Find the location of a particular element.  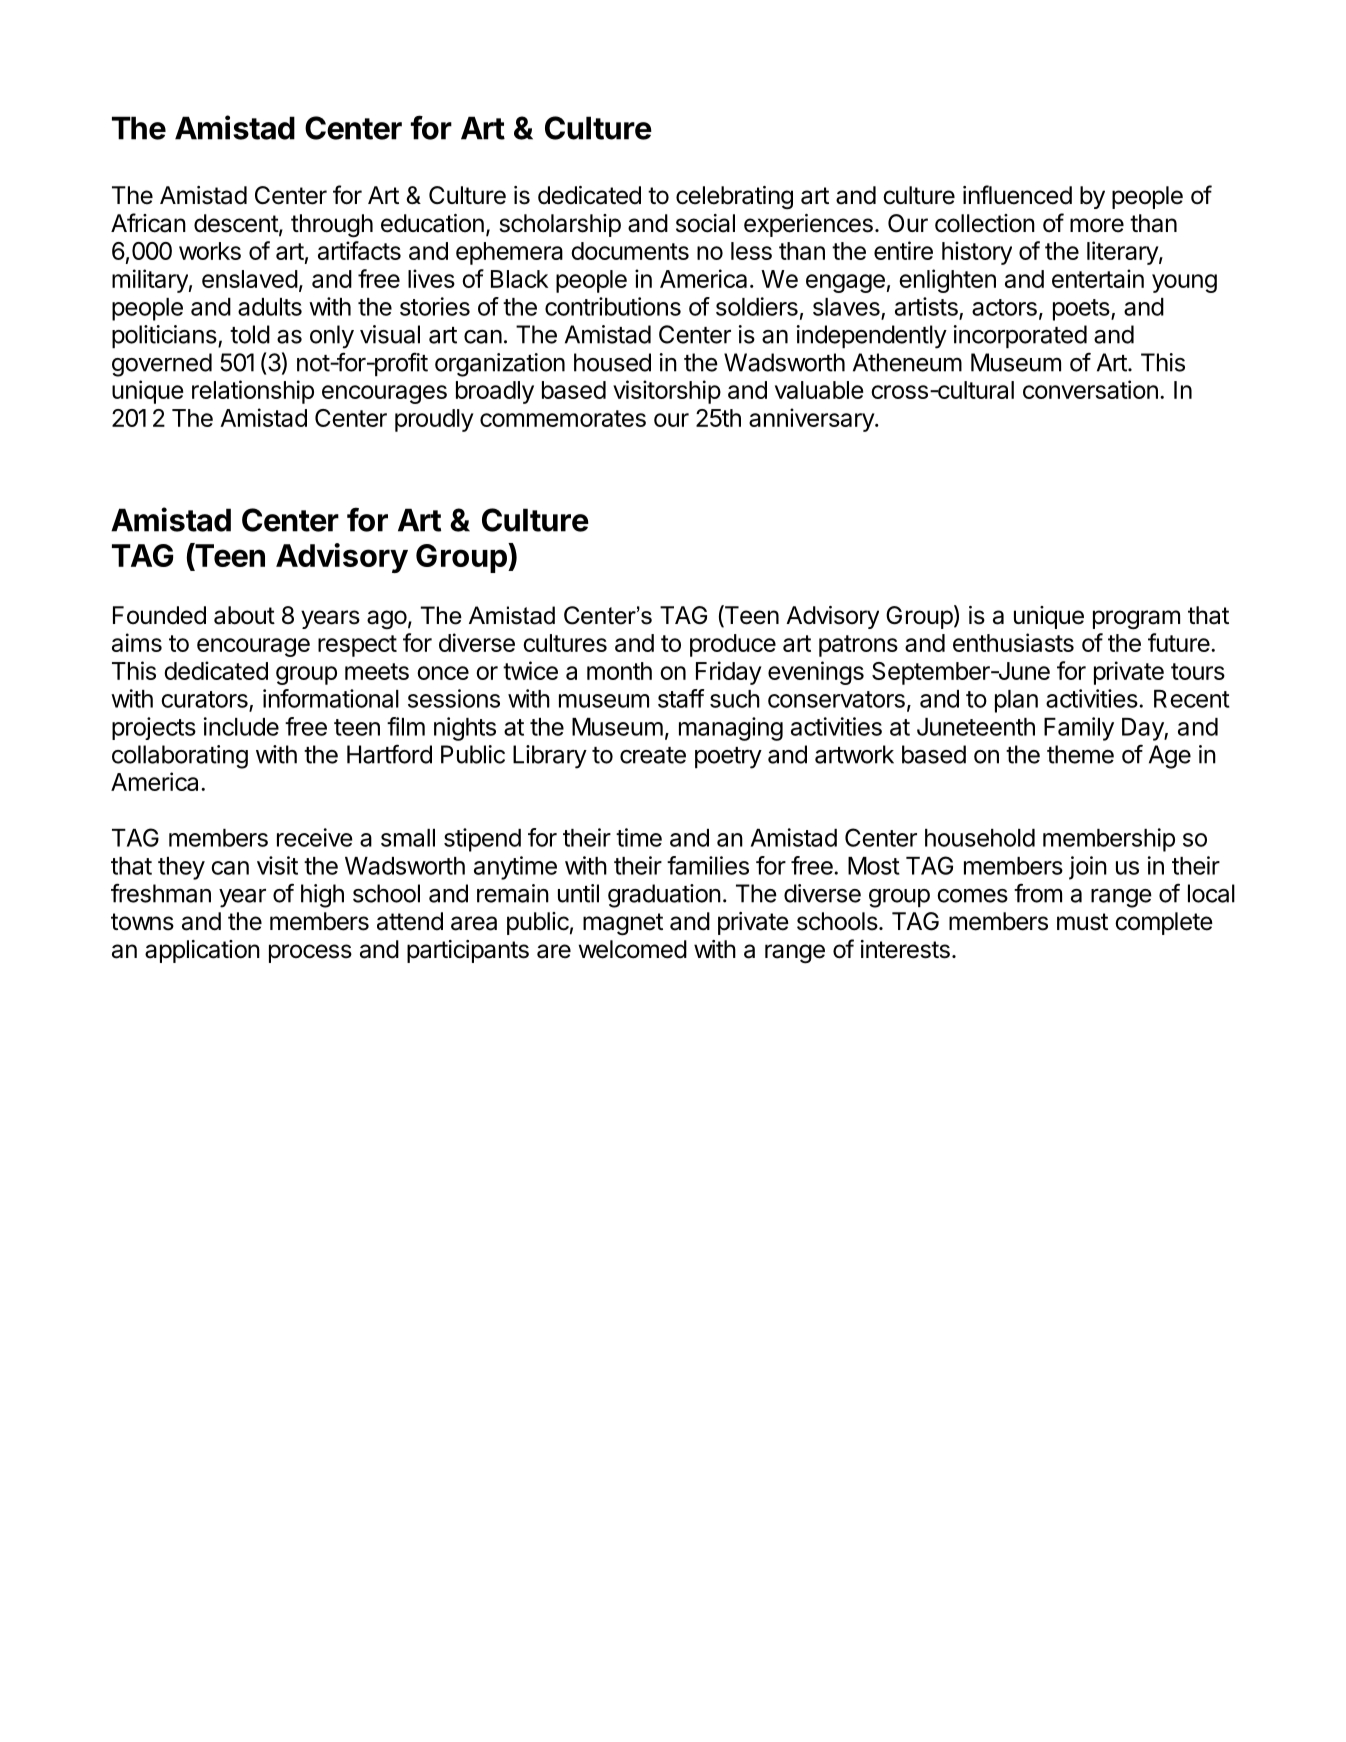

curators is located at coordinates (204, 699).
